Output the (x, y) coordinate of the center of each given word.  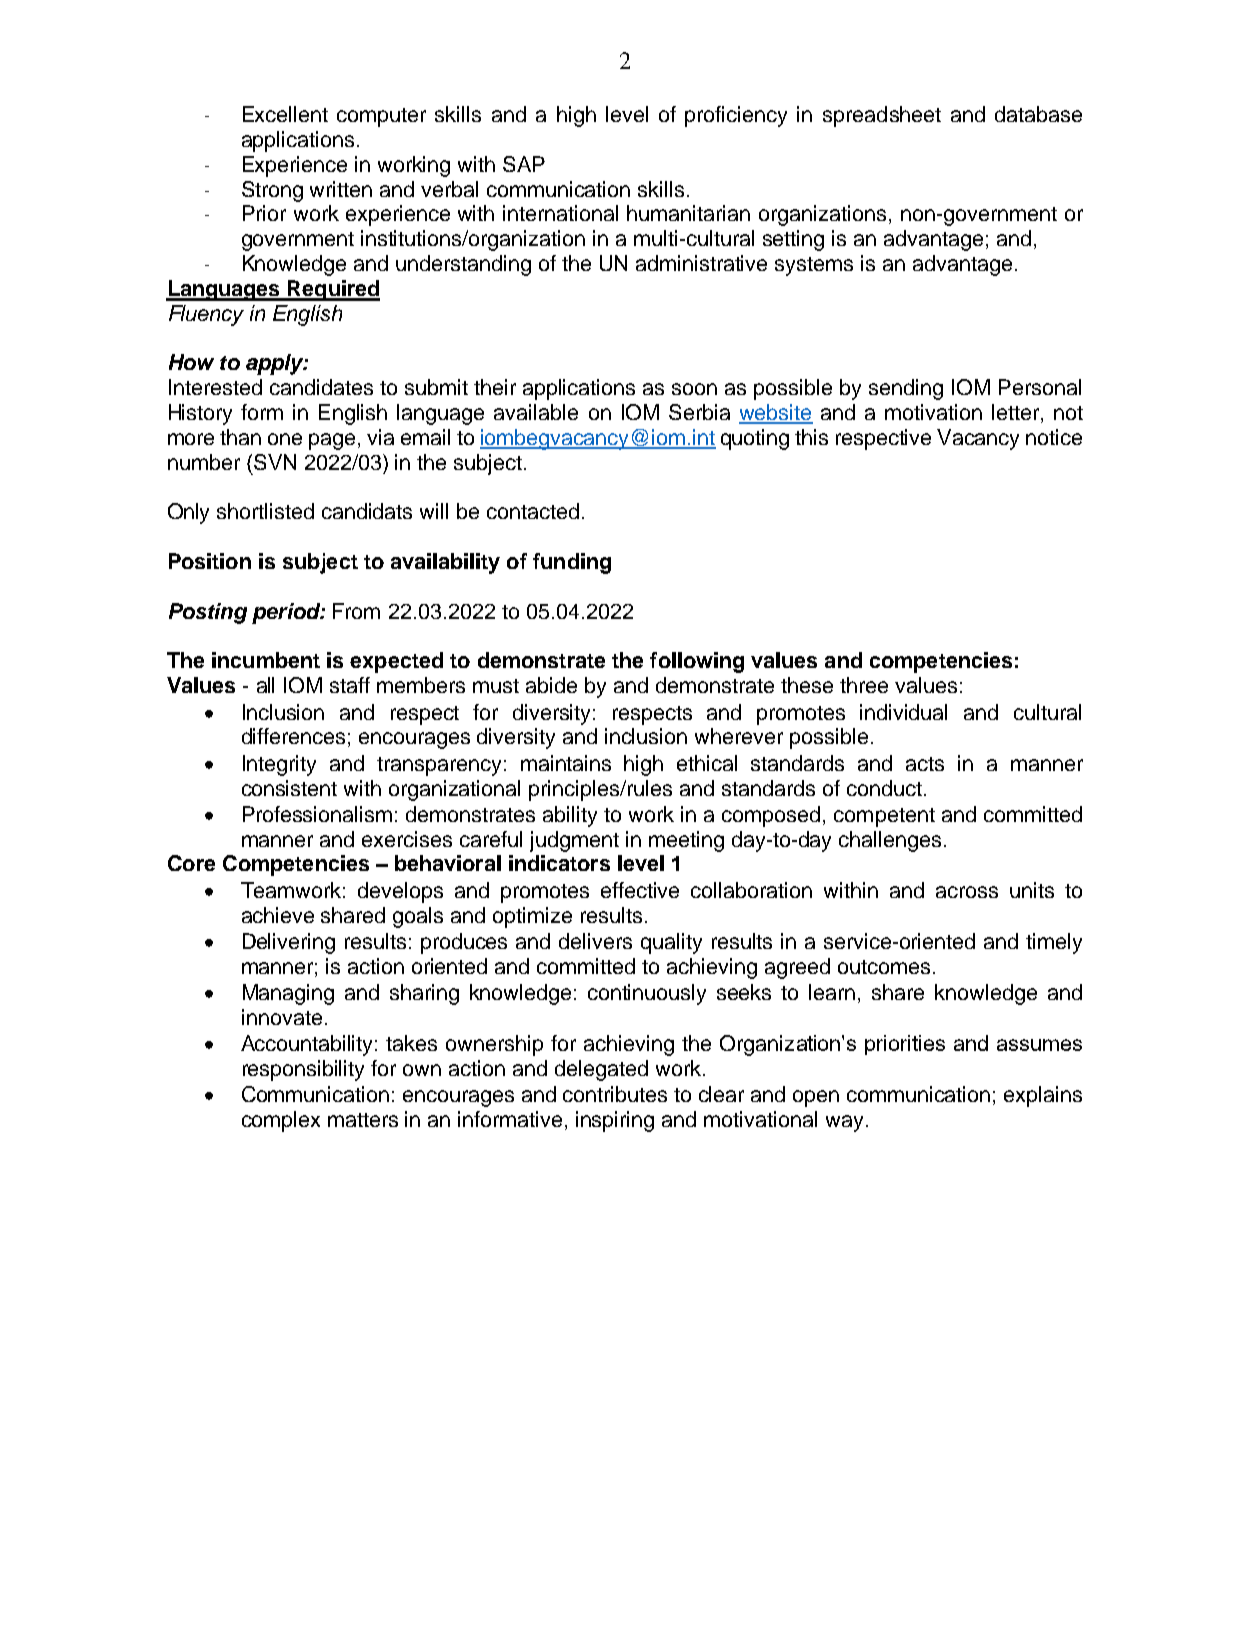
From (356, 611)
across (967, 892)
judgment (574, 841)
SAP (524, 164)
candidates (321, 387)
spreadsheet (882, 116)
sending (906, 389)
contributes (615, 1094)
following (697, 662)
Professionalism (317, 814)
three (864, 685)
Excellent (285, 114)
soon (694, 389)
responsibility (303, 1070)
